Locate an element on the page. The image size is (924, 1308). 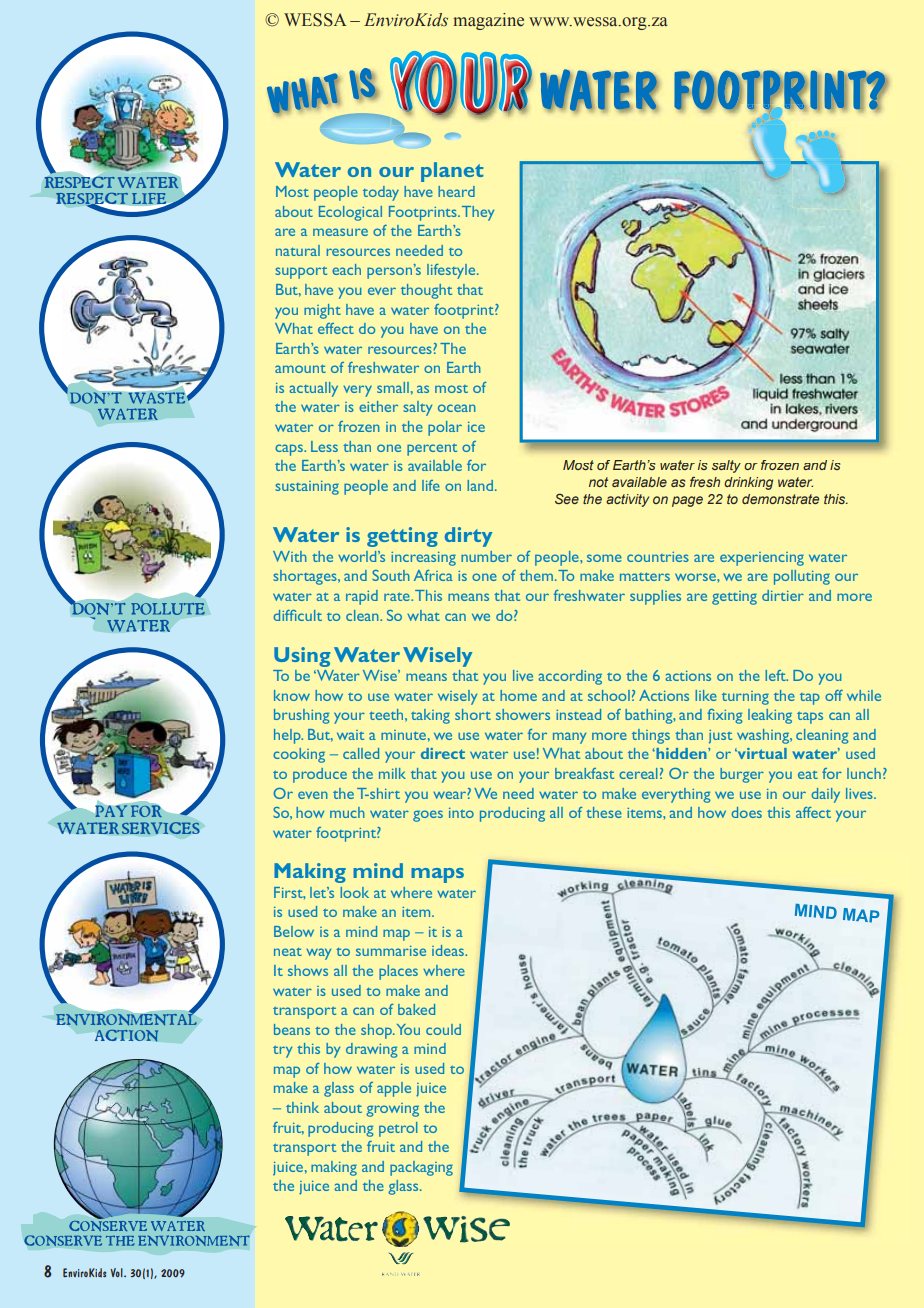
home is located at coordinates (518, 695).
